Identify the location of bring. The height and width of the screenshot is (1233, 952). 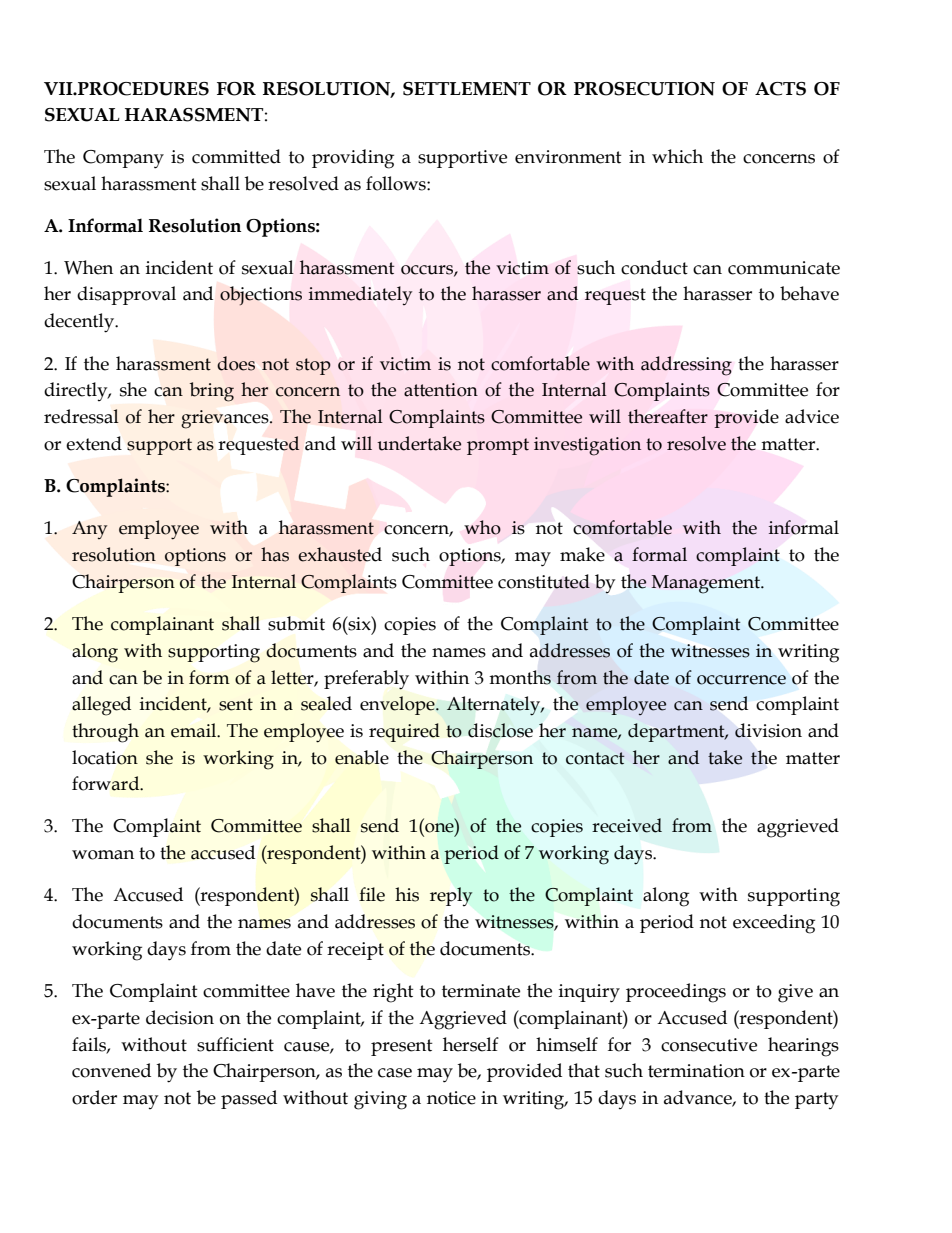
(212, 392).
